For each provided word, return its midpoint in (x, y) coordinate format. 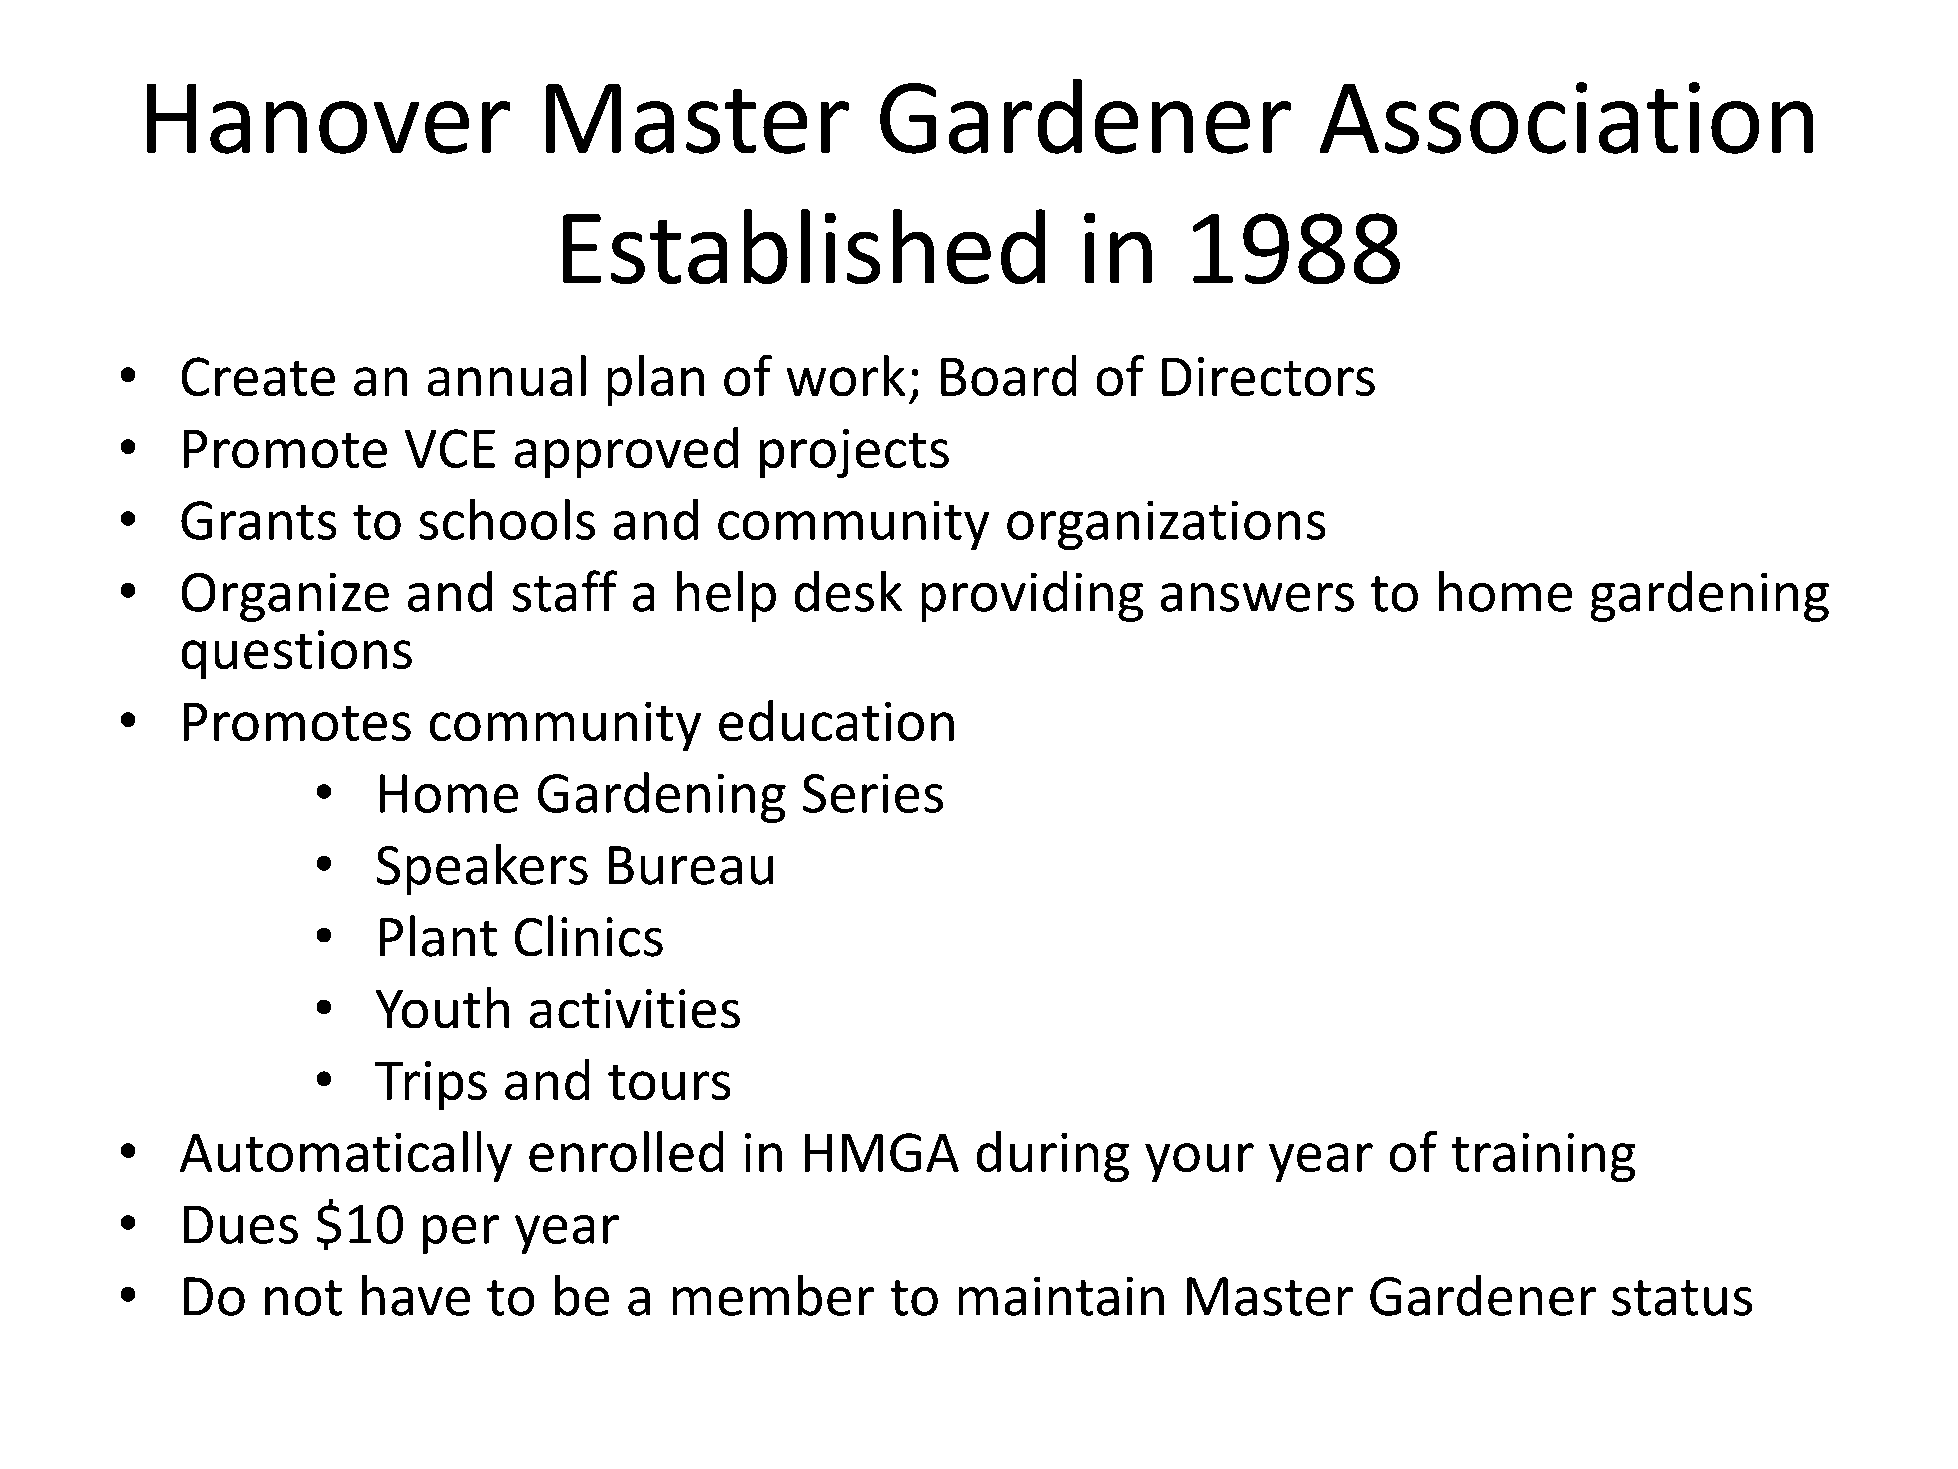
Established (803, 246)
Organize (285, 597)
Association (1566, 118)
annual (506, 376)
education (836, 720)
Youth (442, 1008)
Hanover (329, 118)
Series (872, 793)
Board (1009, 376)
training (1543, 1158)
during (1053, 1157)
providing (1032, 596)
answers (1257, 597)
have (416, 1295)
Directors (1268, 377)
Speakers (482, 869)
